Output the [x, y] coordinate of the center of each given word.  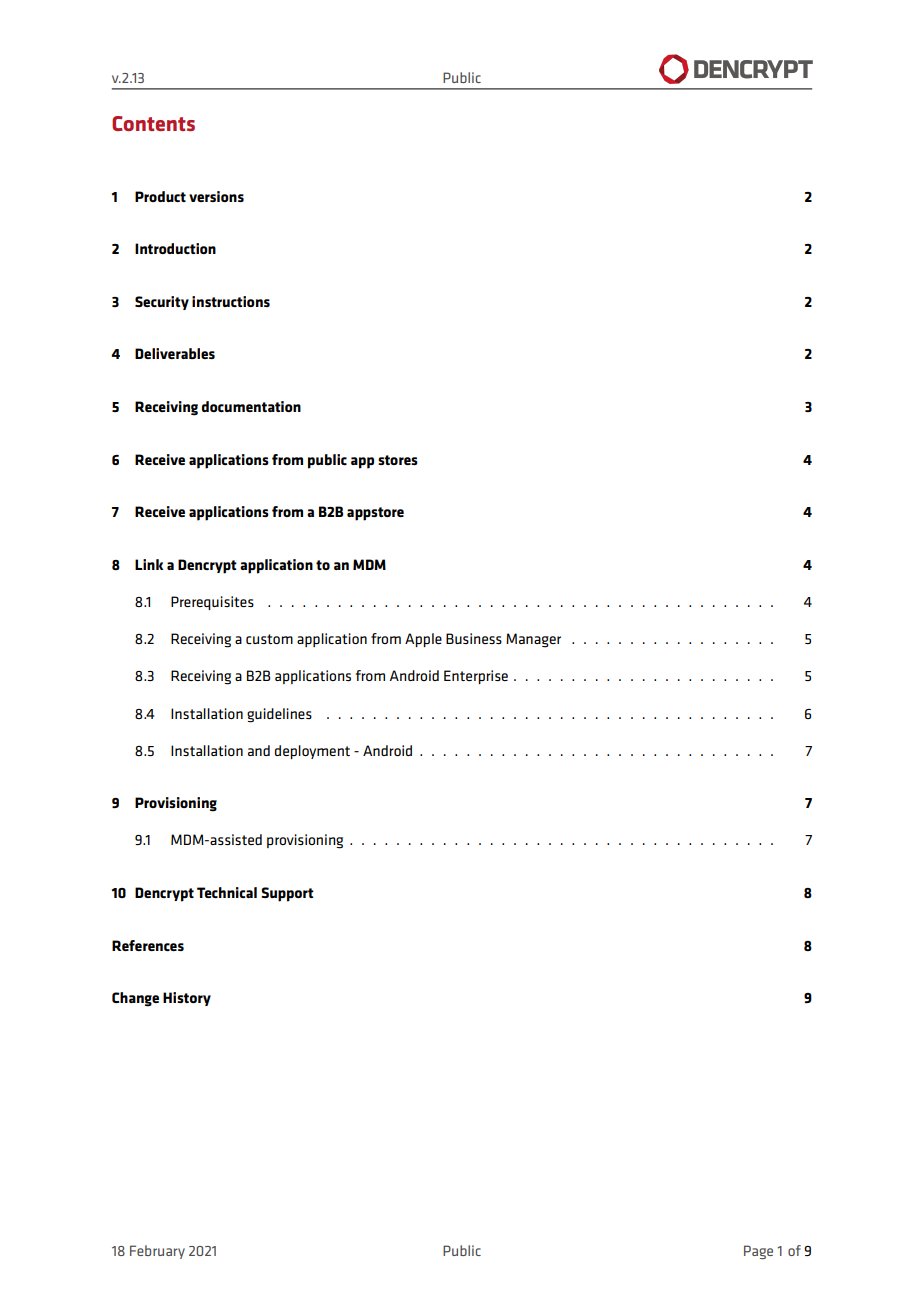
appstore [375, 514]
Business [474, 638]
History [187, 999]
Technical [227, 892]
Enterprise [476, 677]
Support [287, 894]
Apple [423, 640]
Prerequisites [212, 603]
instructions [231, 301]
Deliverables [175, 353]
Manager [533, 640]
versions [216, 196]
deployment [312, 752]
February [157, 1252]
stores [398, 460]
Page [758, 1252]
